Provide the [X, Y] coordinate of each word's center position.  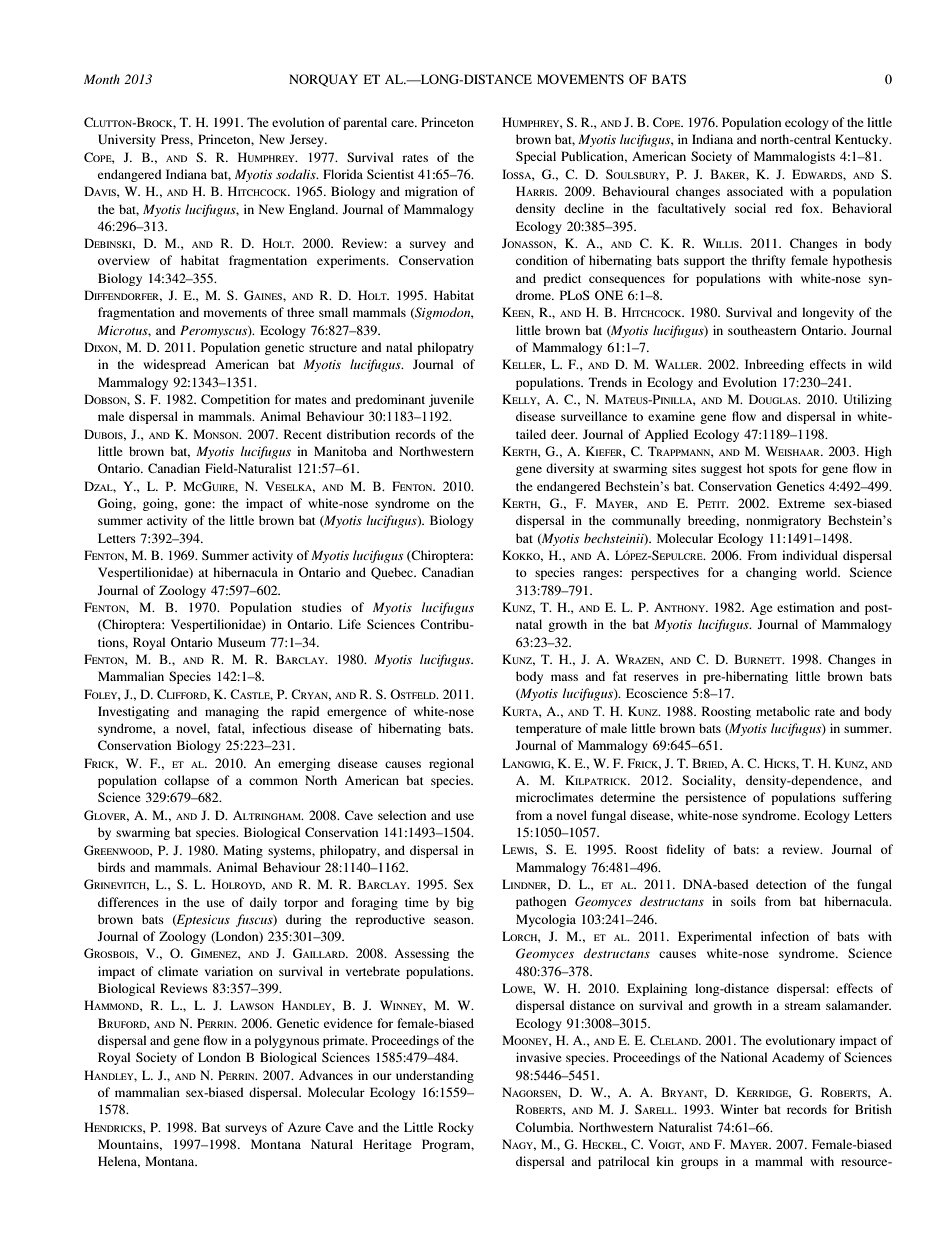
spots [783, 470]
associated [755, 191]
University [127, 140]
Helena [119, 1162]
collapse [186, 781]
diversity [570, 469]
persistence [715, 798]
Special [536, 157]
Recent [303, 434]
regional [451, 764]
